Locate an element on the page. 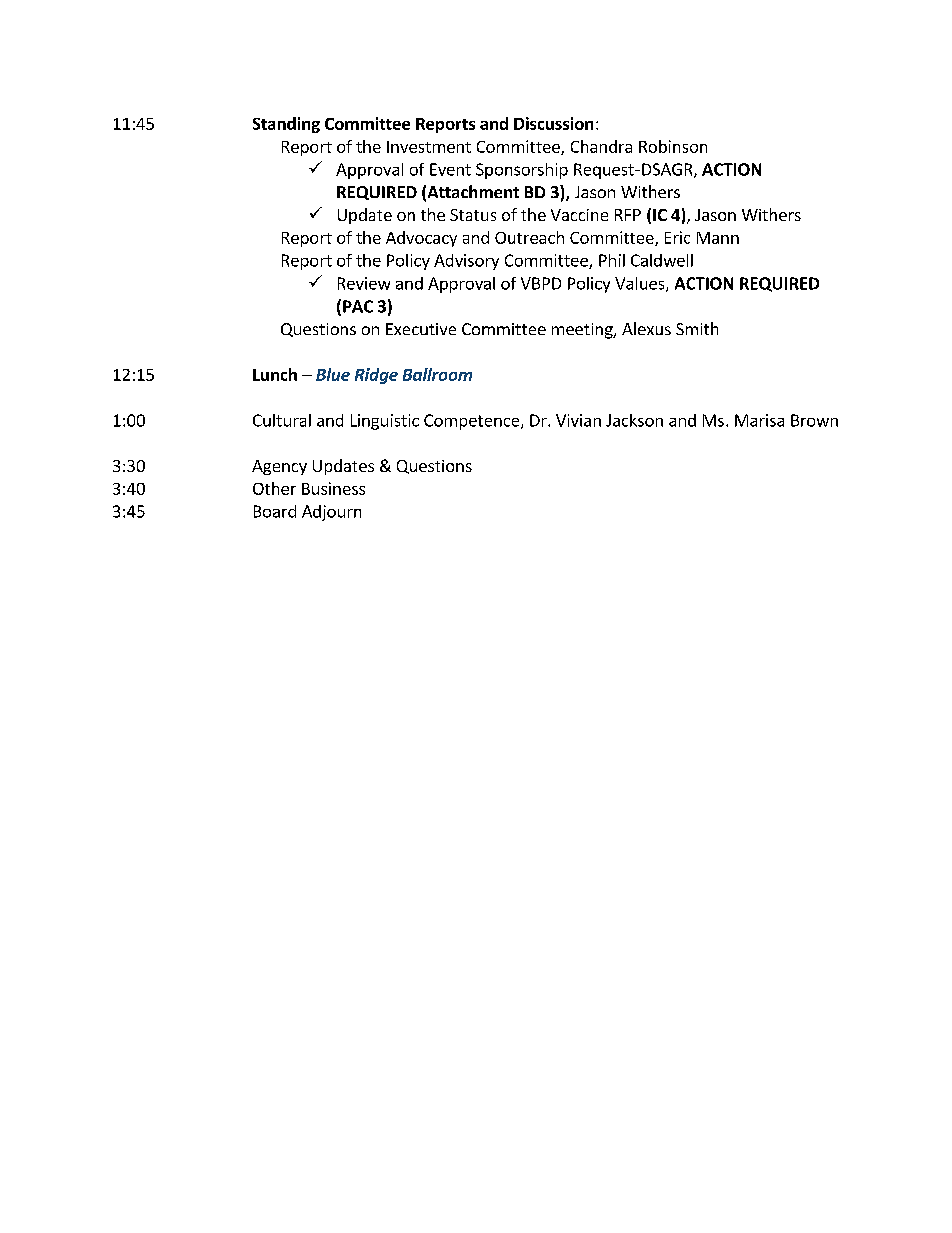 This image has height=1233, width=952. Business is located at coordinates (333, 488).
